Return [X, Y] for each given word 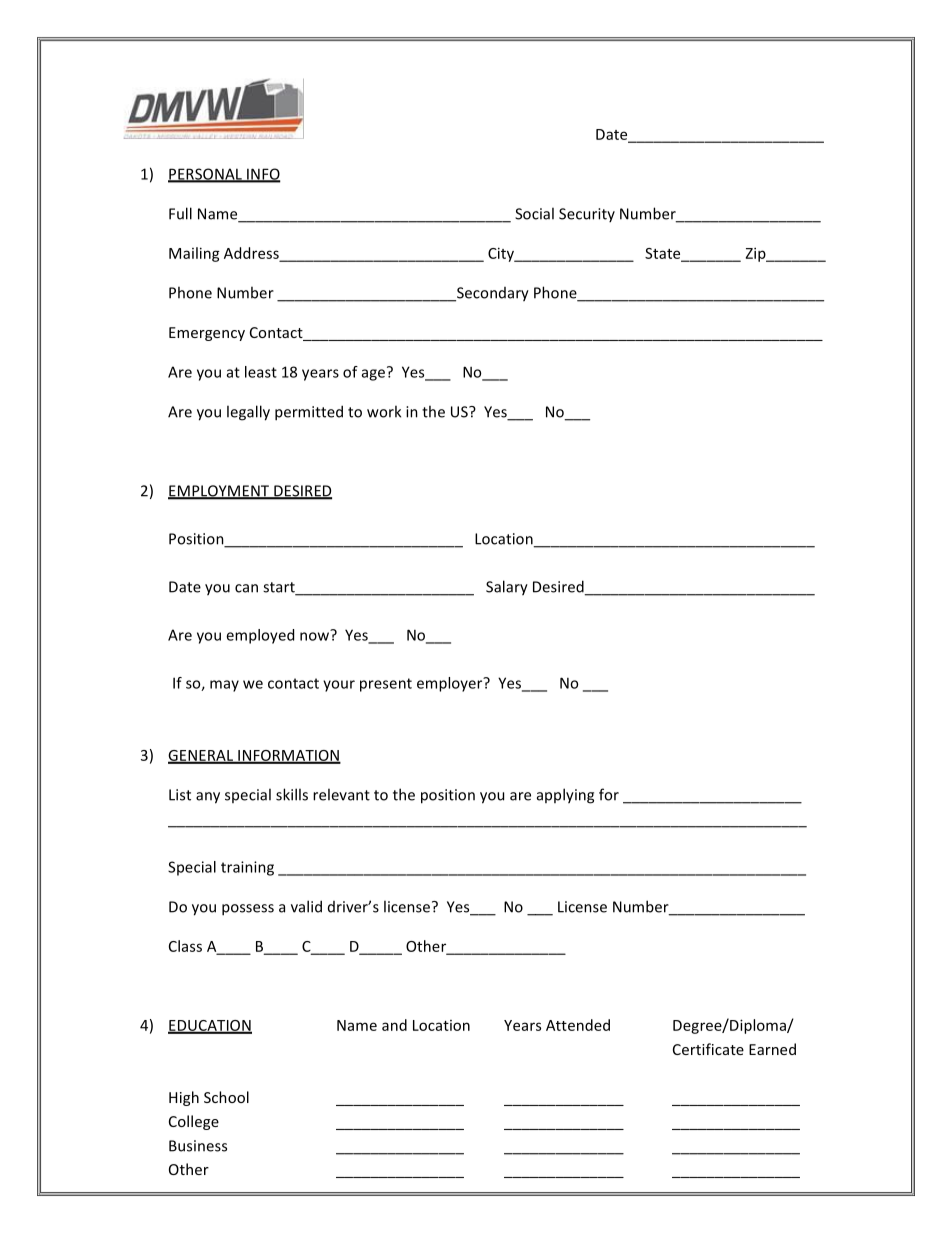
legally [248, 413]
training [247, 868]
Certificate [708, 1049]
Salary [507, 588]
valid [306, 906]
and [394, 1025]
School [226, 1097]
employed [260, 636]
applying [565, 796]
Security [587, 215]
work [384, 411]
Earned [772, 1049]
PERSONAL [206, 175]
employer [451, 684]
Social [534, 213]
